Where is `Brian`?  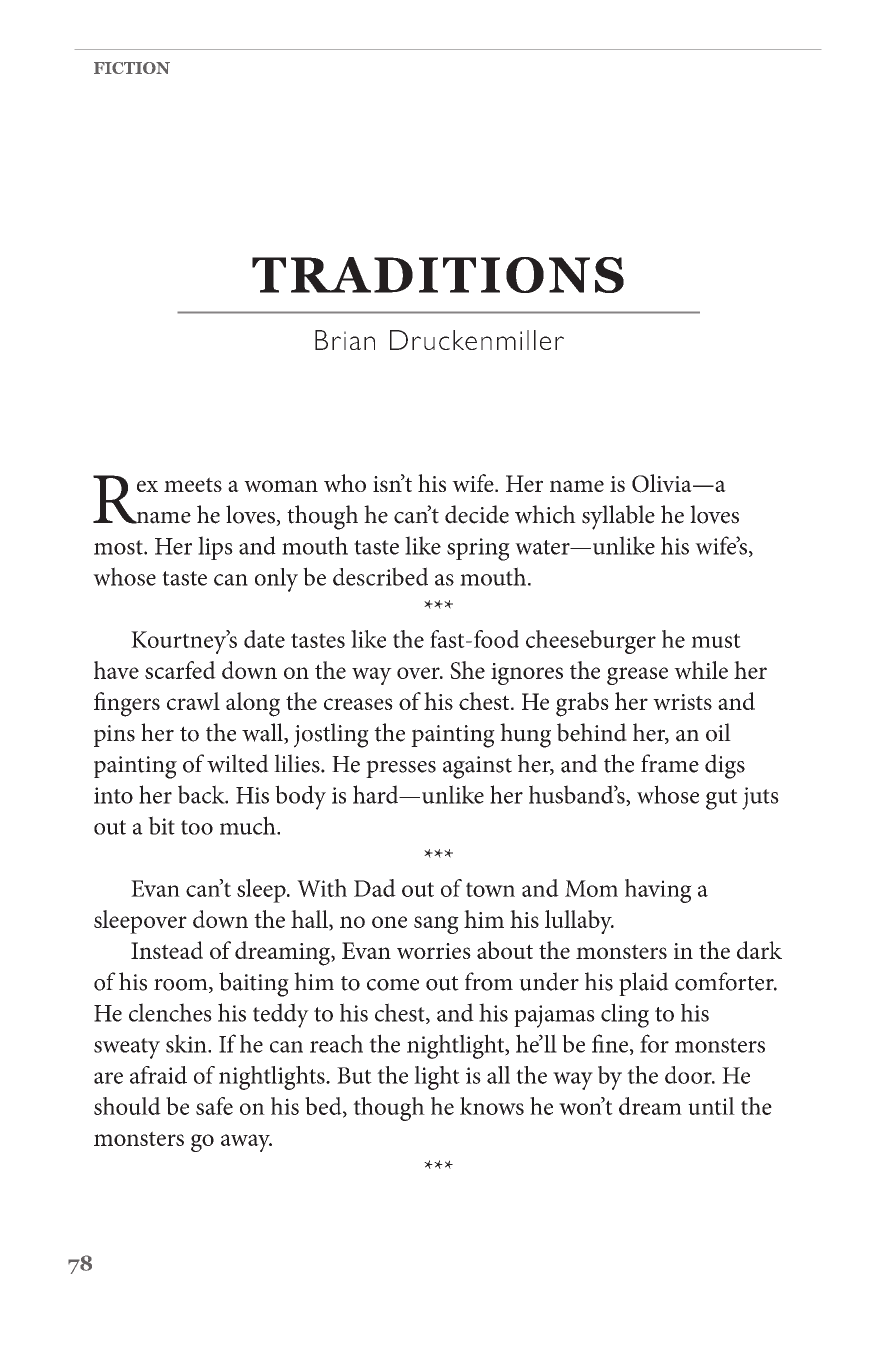 Brian is located at coordinates (345, 340).
